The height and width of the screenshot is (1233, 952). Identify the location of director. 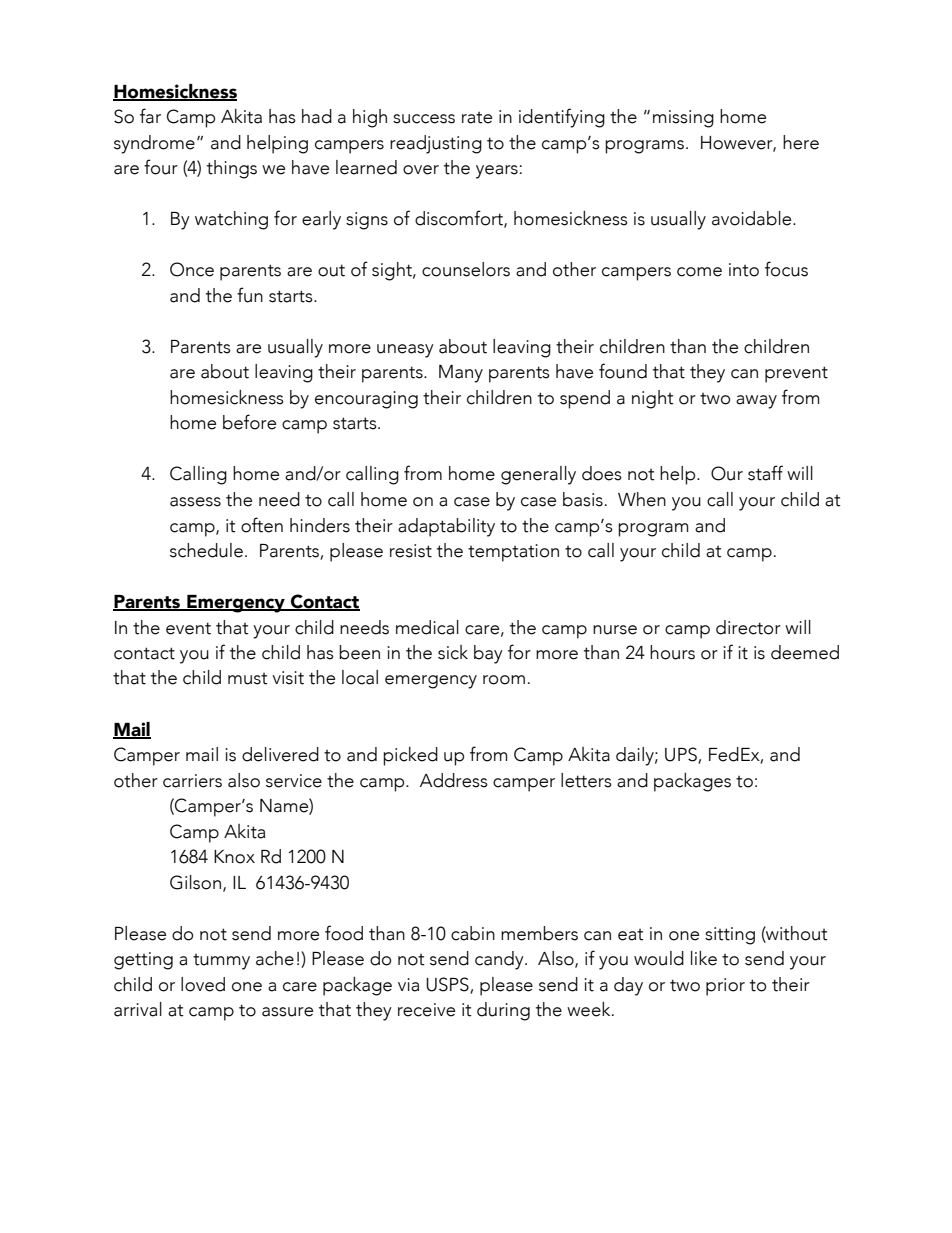
(748, 627).
